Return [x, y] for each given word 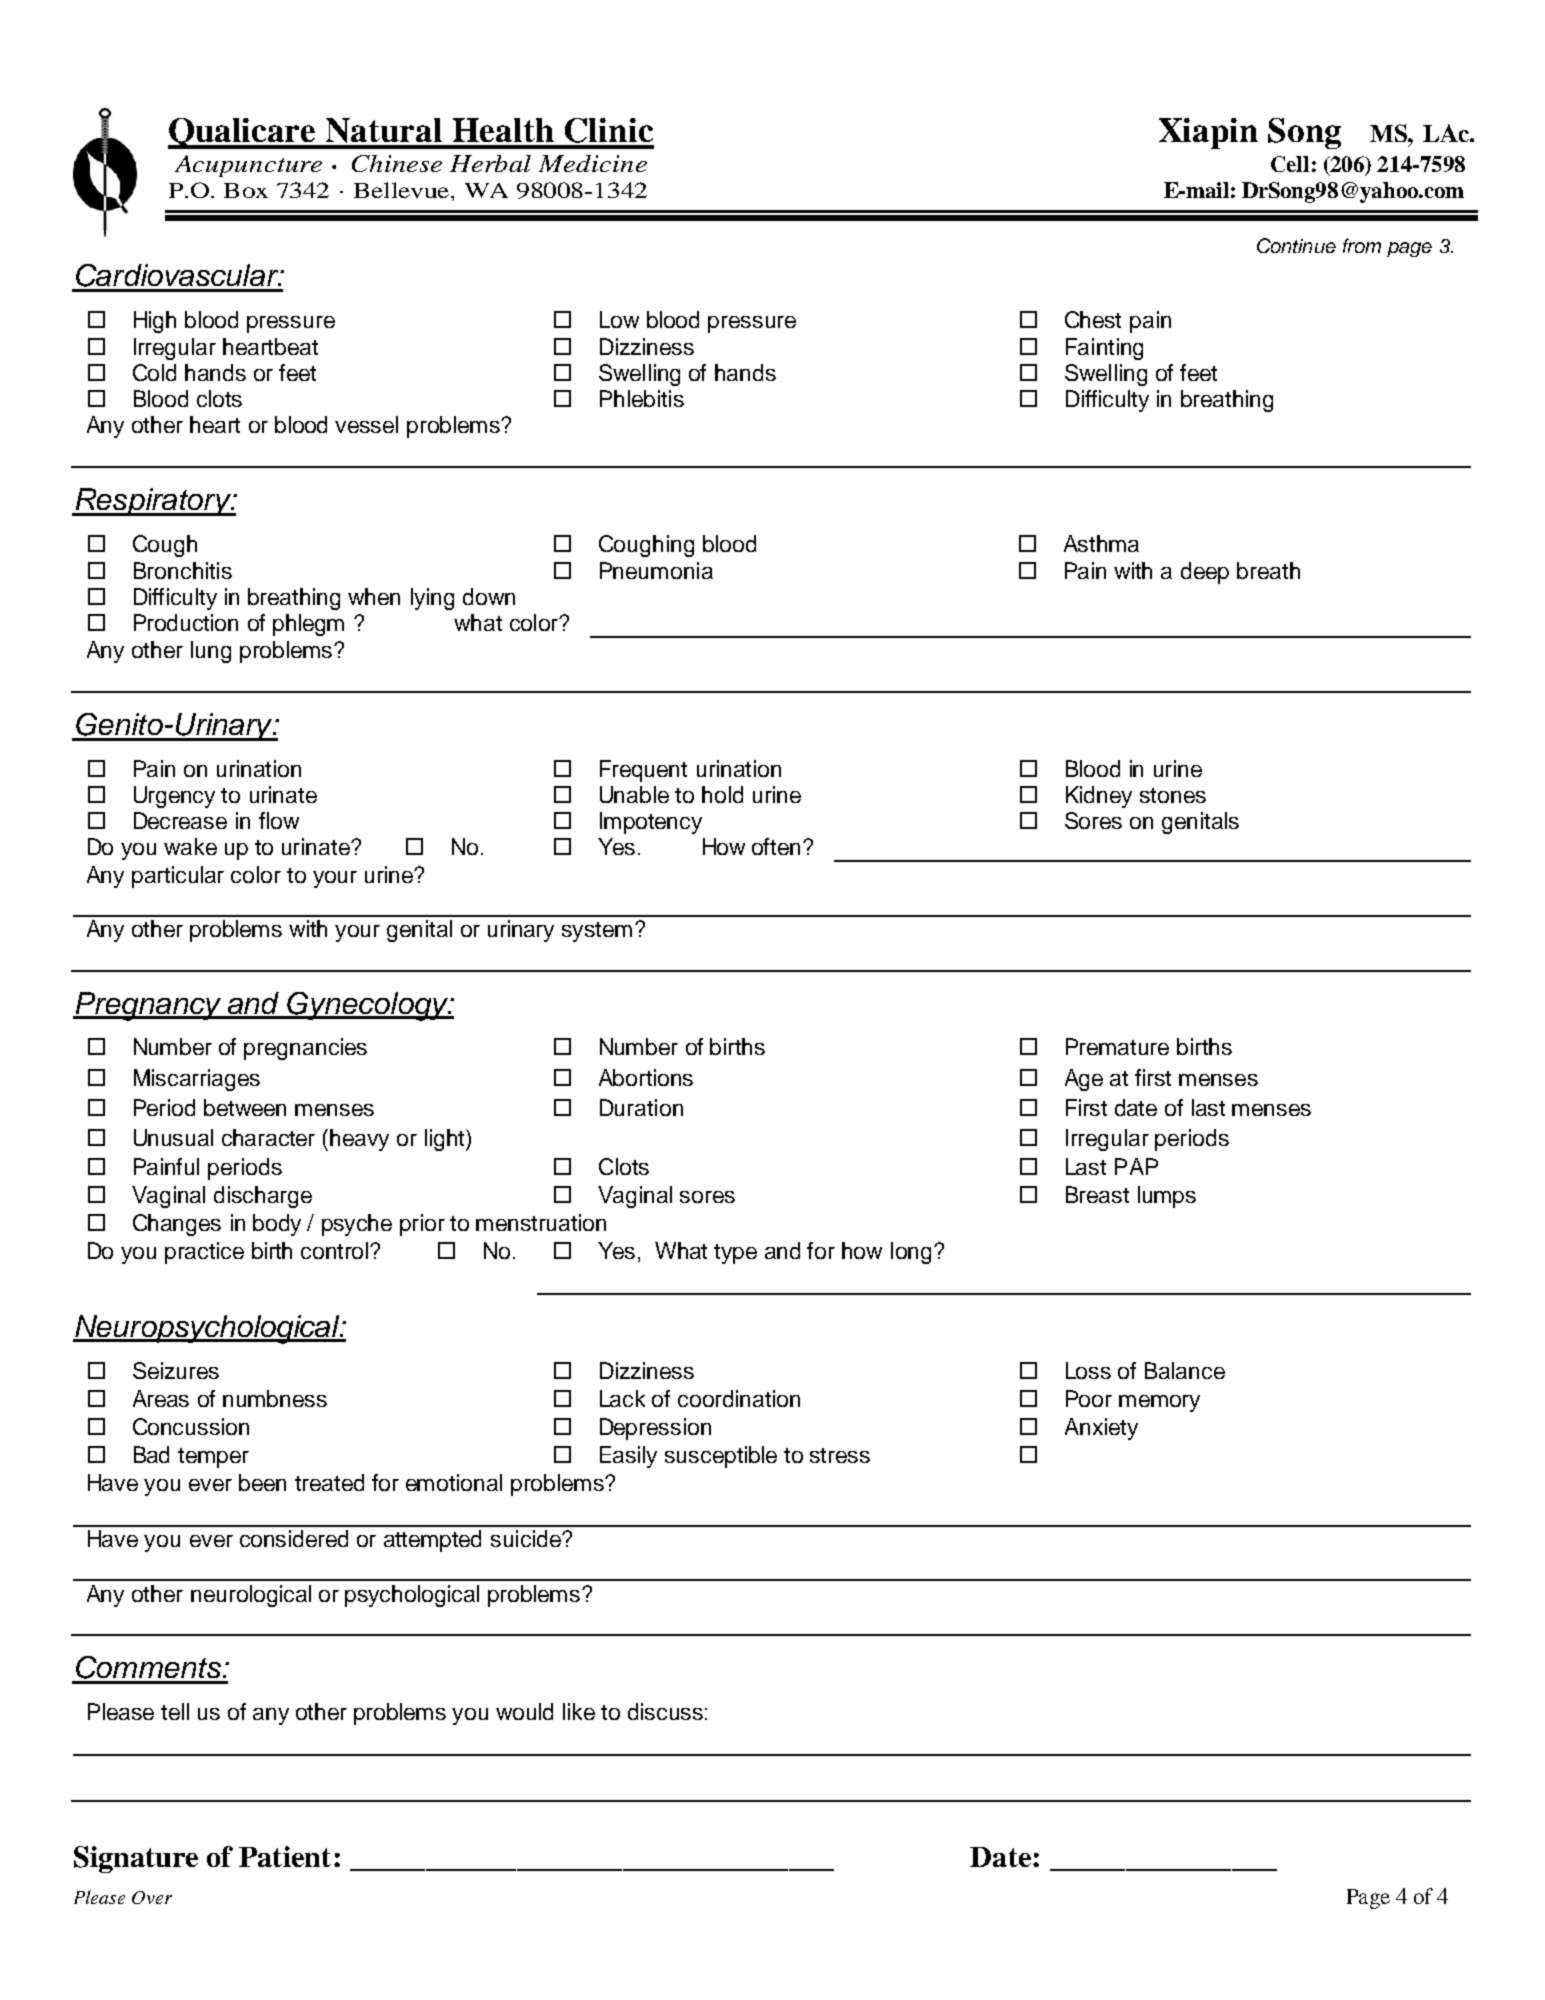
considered [294, 1538]
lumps [1167, 1197]
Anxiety [1101, 1429]
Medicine [593, 163]
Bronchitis [183, 570]
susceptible [721, 1457]
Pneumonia [656, 570]
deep [1205, 573]
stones [1173, 795]
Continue [1296, 245]
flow [279, 820]
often [776, 846]
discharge [263, 1197]
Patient [285, 1856]
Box [246, 190]
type [735, 1254]
